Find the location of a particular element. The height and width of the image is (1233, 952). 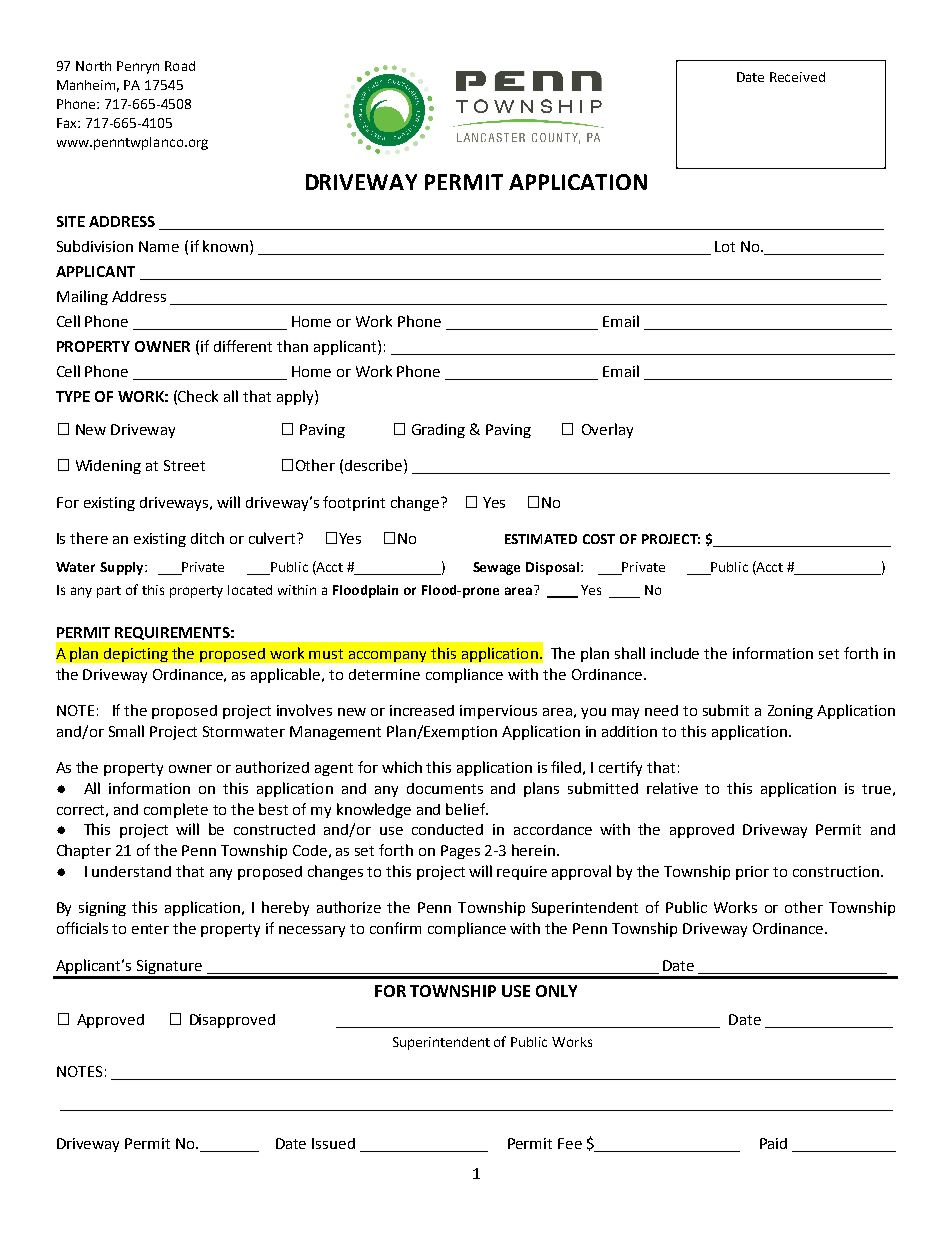

Issued is located at coordinates (333, 1143).
